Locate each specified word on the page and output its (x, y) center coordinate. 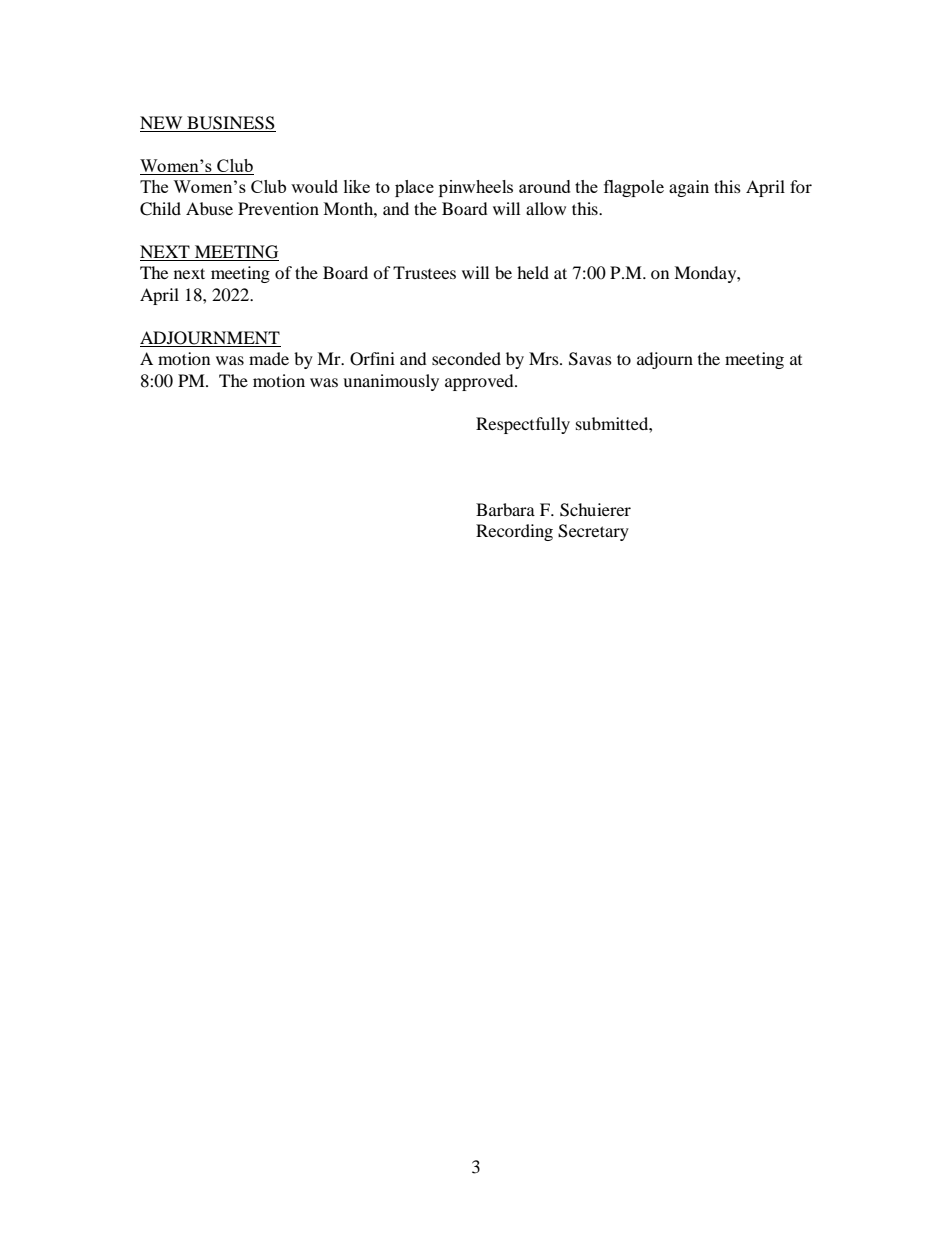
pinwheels (476, 188)
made (269, 358)
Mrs (545, 358)
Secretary (593, 532)
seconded (466, 358)
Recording (514, 532)
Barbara (505, 509)
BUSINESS (230, 124)
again (689, 188)
